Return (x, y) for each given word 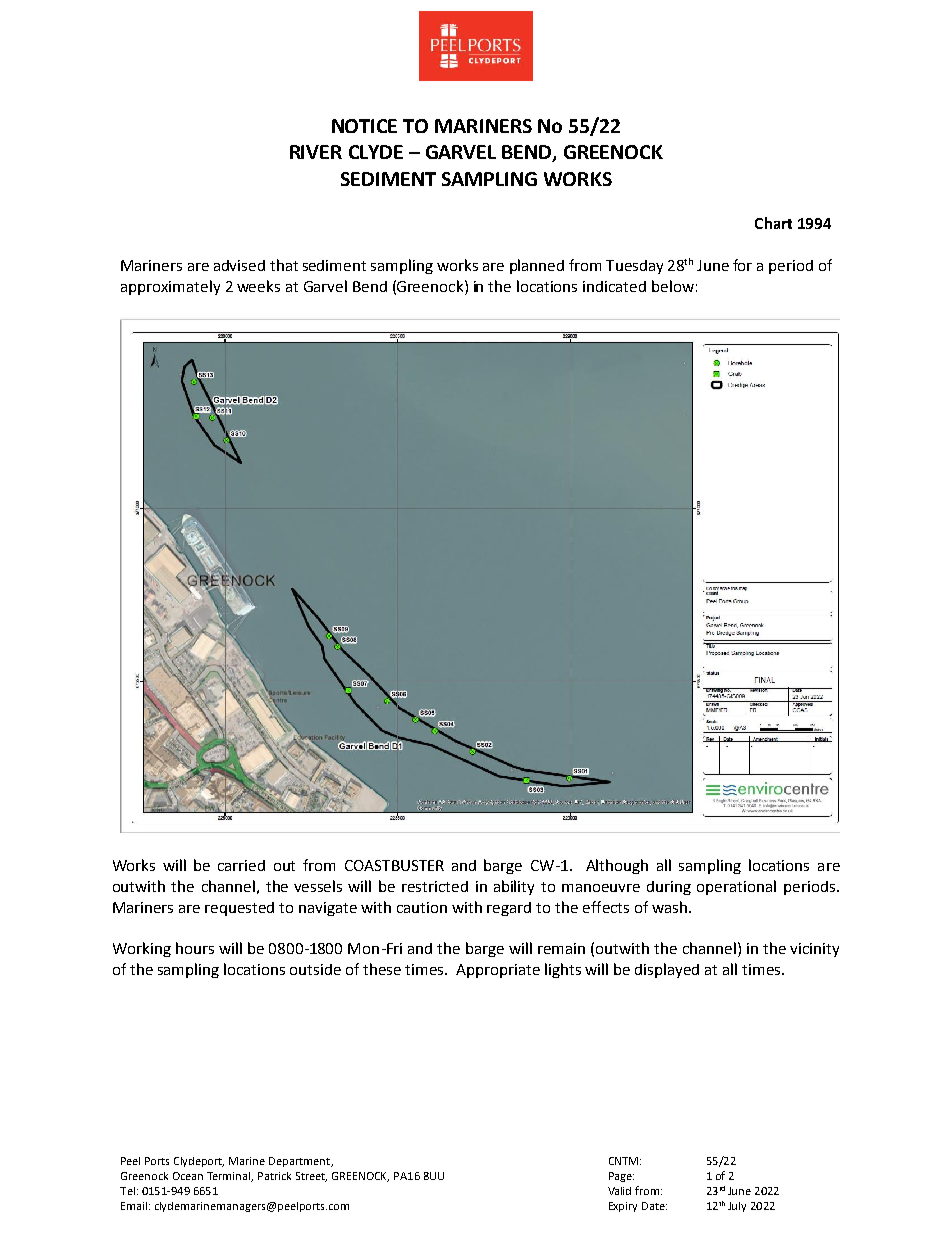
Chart (773, 223)
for (742, 265)
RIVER (316, 152)
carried (241, 865)
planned (537, 266)
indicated (614, 286)
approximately (170, 287)
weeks (258, 286)
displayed (667, 970)
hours (195, 948)
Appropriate (498, 971)
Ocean (188, 1176)
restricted (435, 886)
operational (736, 887)
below (673, 286)
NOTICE (364, 126)
